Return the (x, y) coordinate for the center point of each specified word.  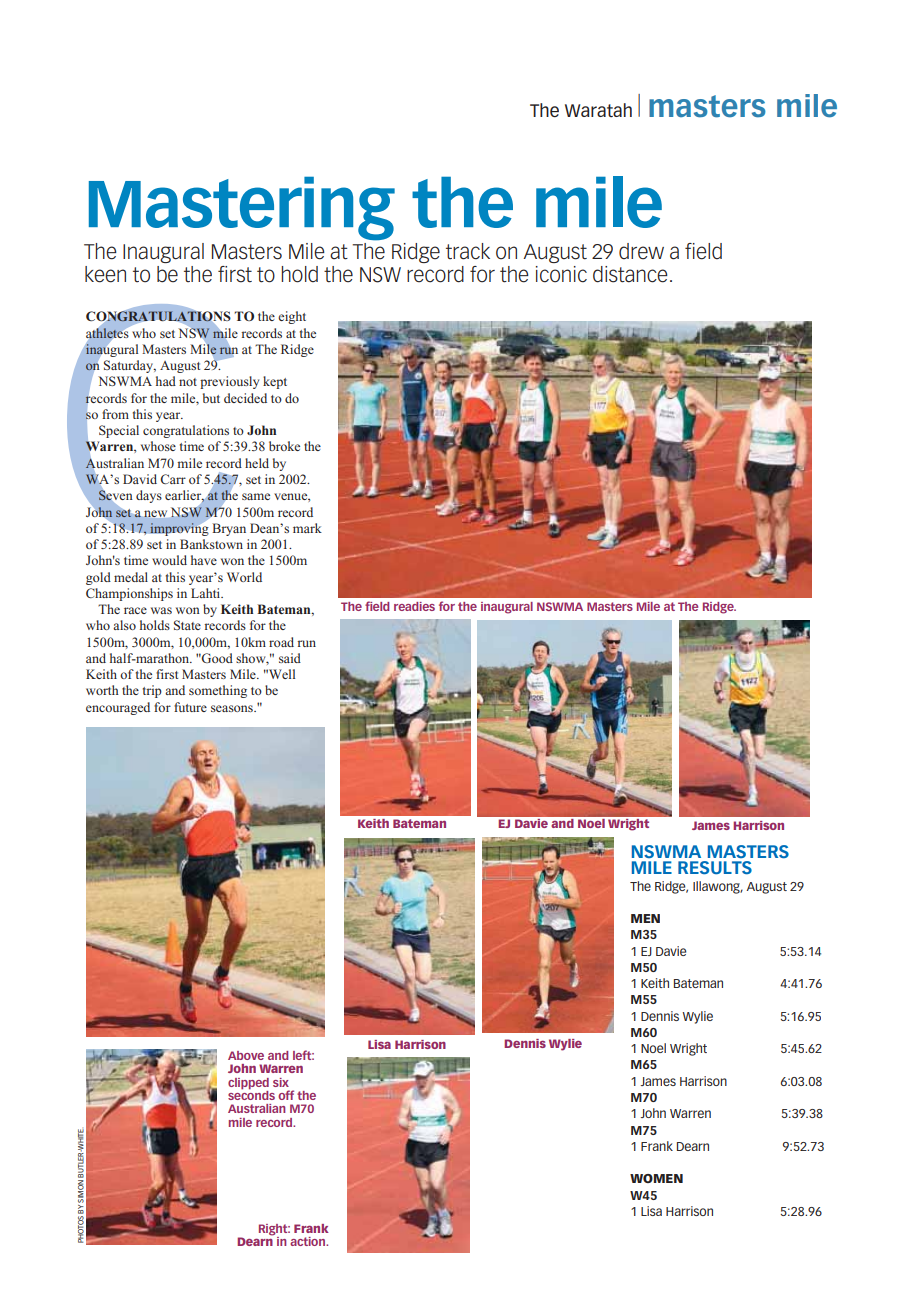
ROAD (281, 642)
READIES (414, 606)
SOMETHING (218, 691)
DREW (641, 251)
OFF (286, 1095)
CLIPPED (248, 1084)
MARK (307, 528)
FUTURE (190, 707)
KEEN (105, 274)
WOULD (169, 560)
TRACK (468, 251)
